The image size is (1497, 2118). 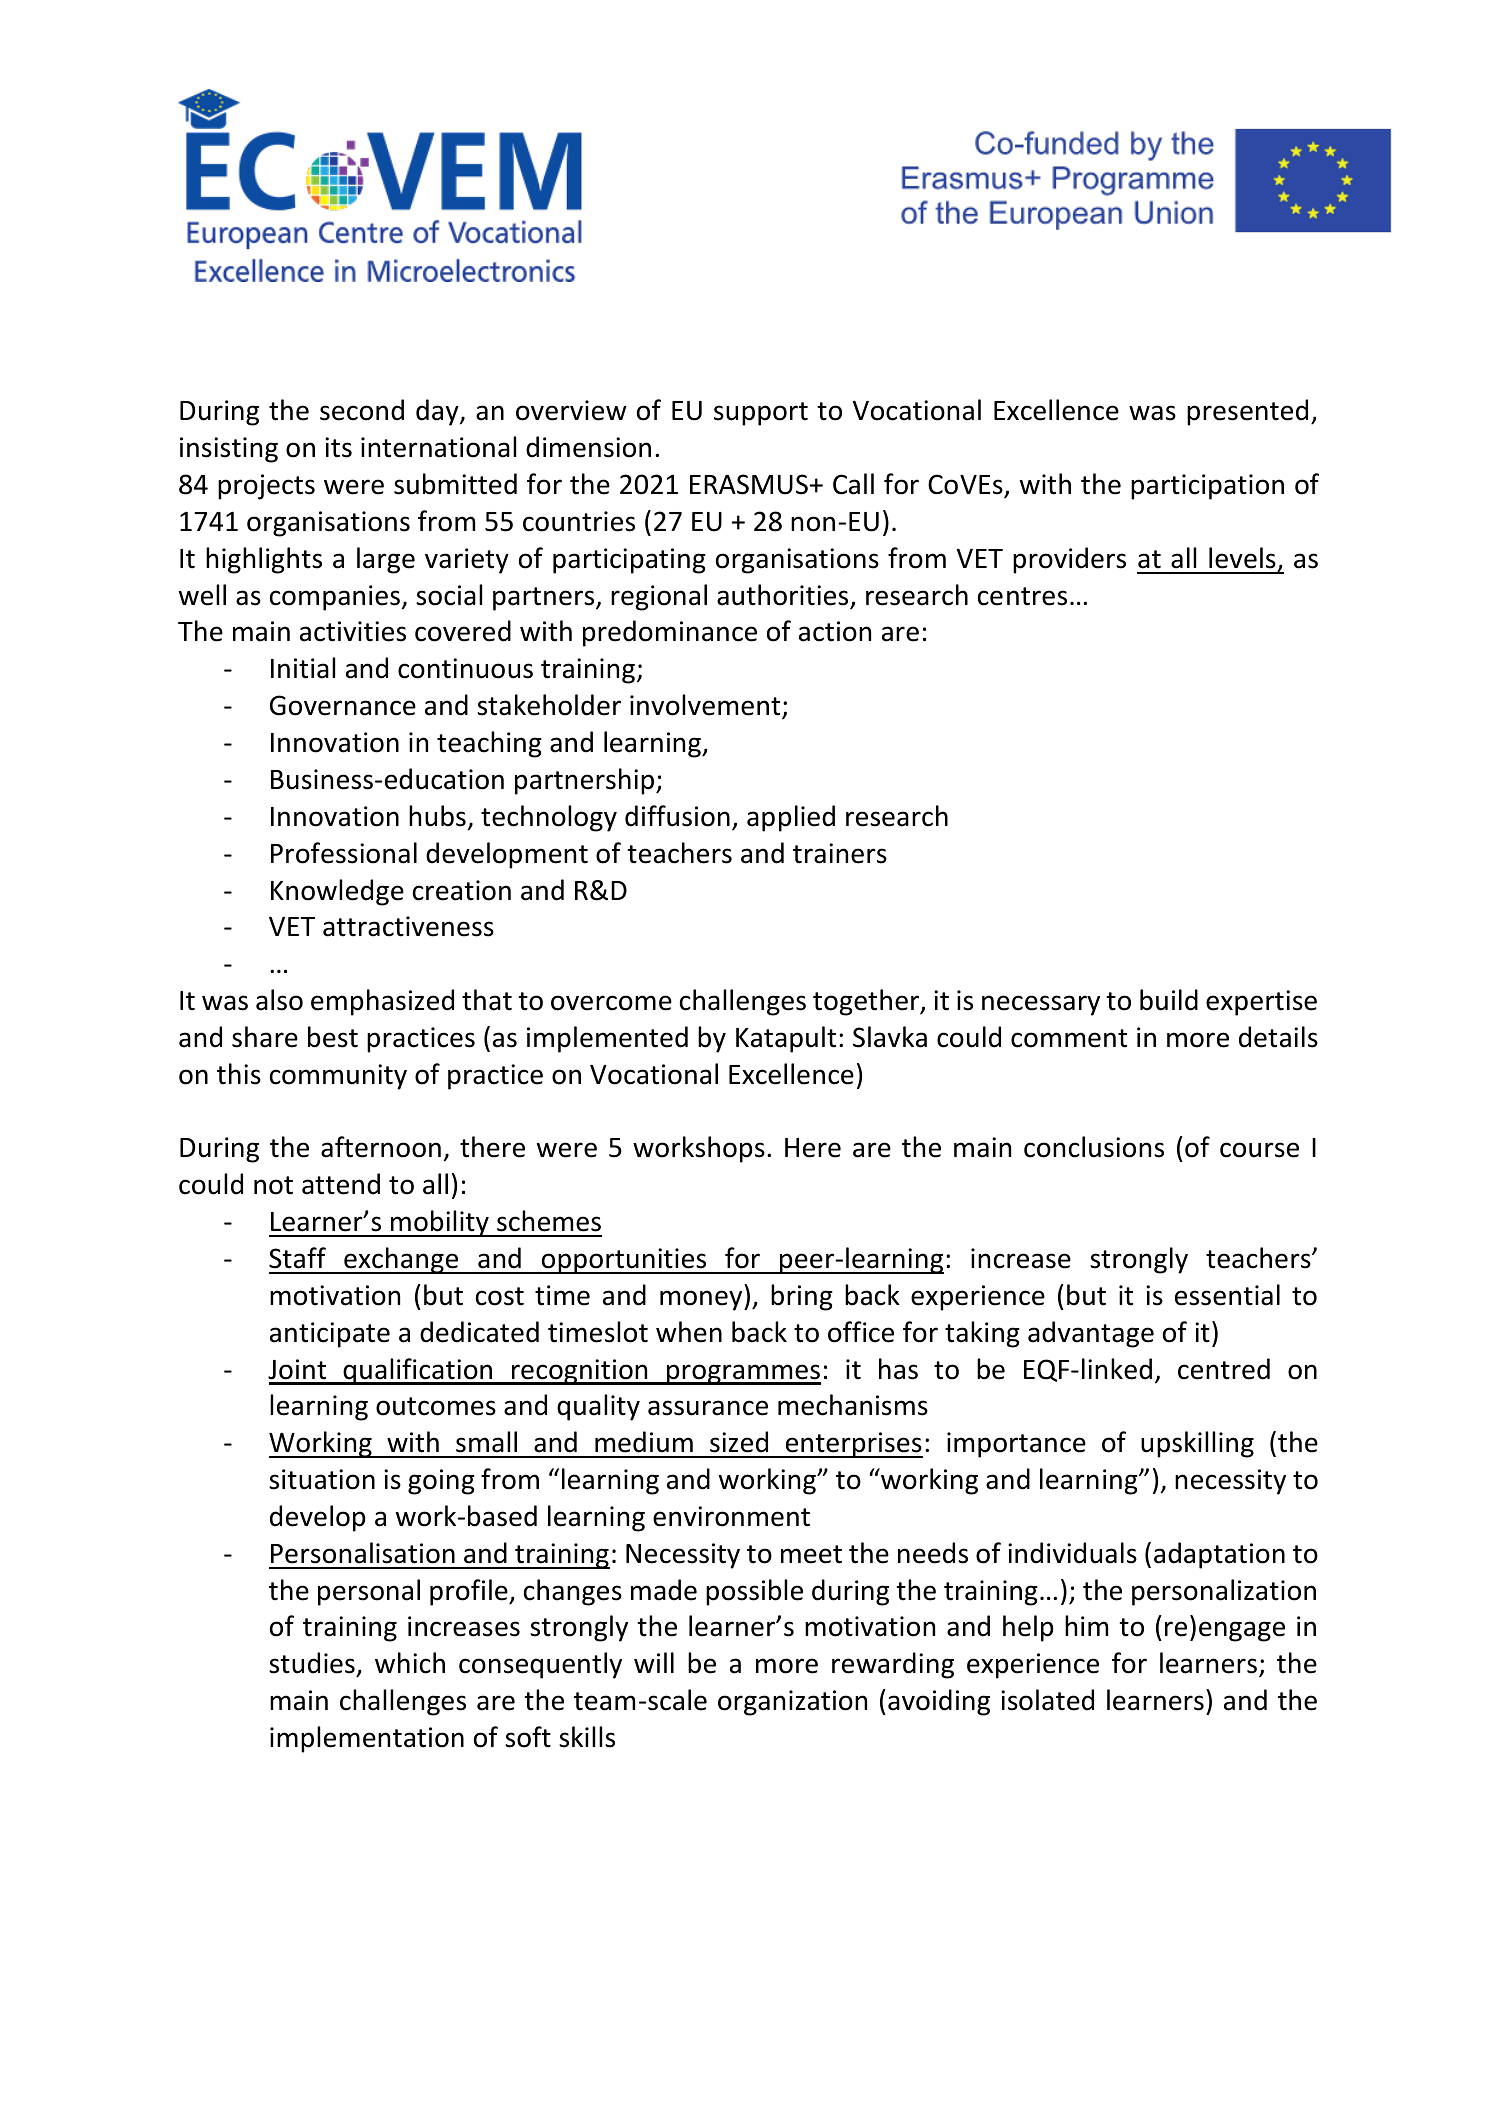 I want to click on centres, so click(x=1022, y=596).
